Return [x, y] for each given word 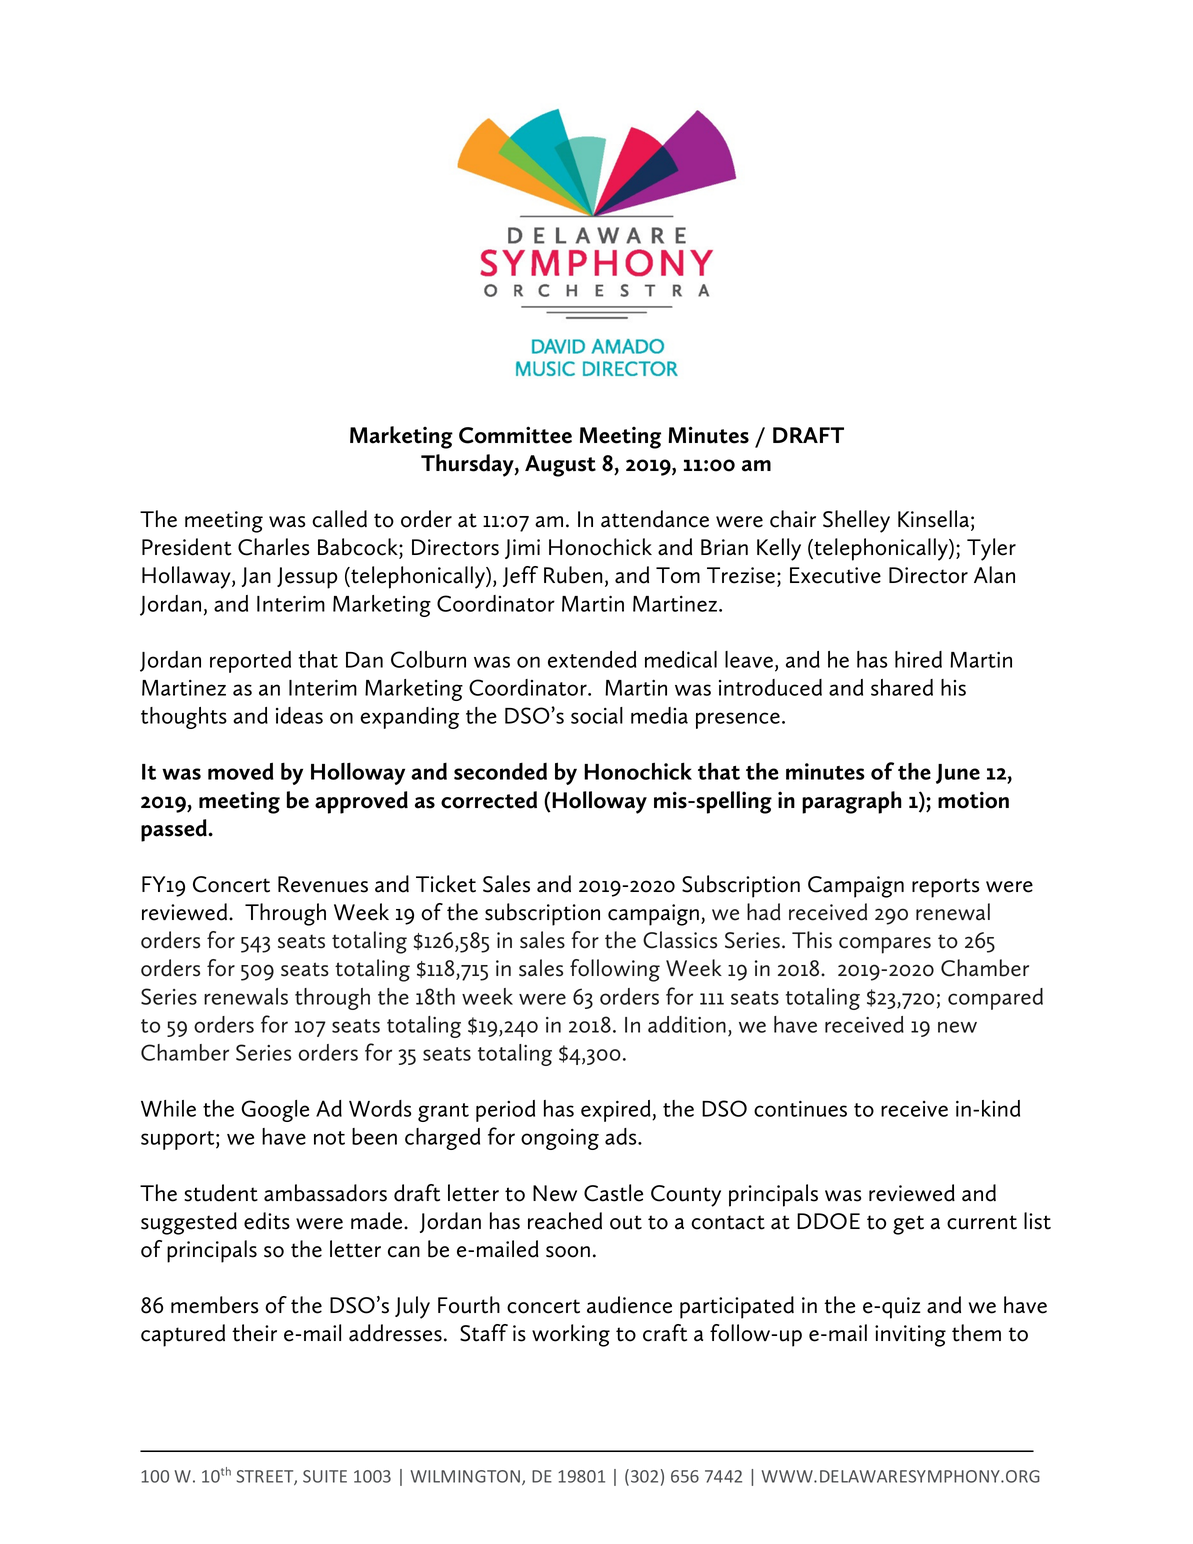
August [560, 466]
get [908, 1225]
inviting [910, 1336]
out [626, 1222]
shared [902, 687]
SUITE [325, 1476]
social [597, 715]
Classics [680, 940]
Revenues [323, 884]
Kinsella [933, 519]
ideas [299, 715]
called [339, 519]
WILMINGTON [467, 1477]
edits [267, 1221]
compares [885, 945]
